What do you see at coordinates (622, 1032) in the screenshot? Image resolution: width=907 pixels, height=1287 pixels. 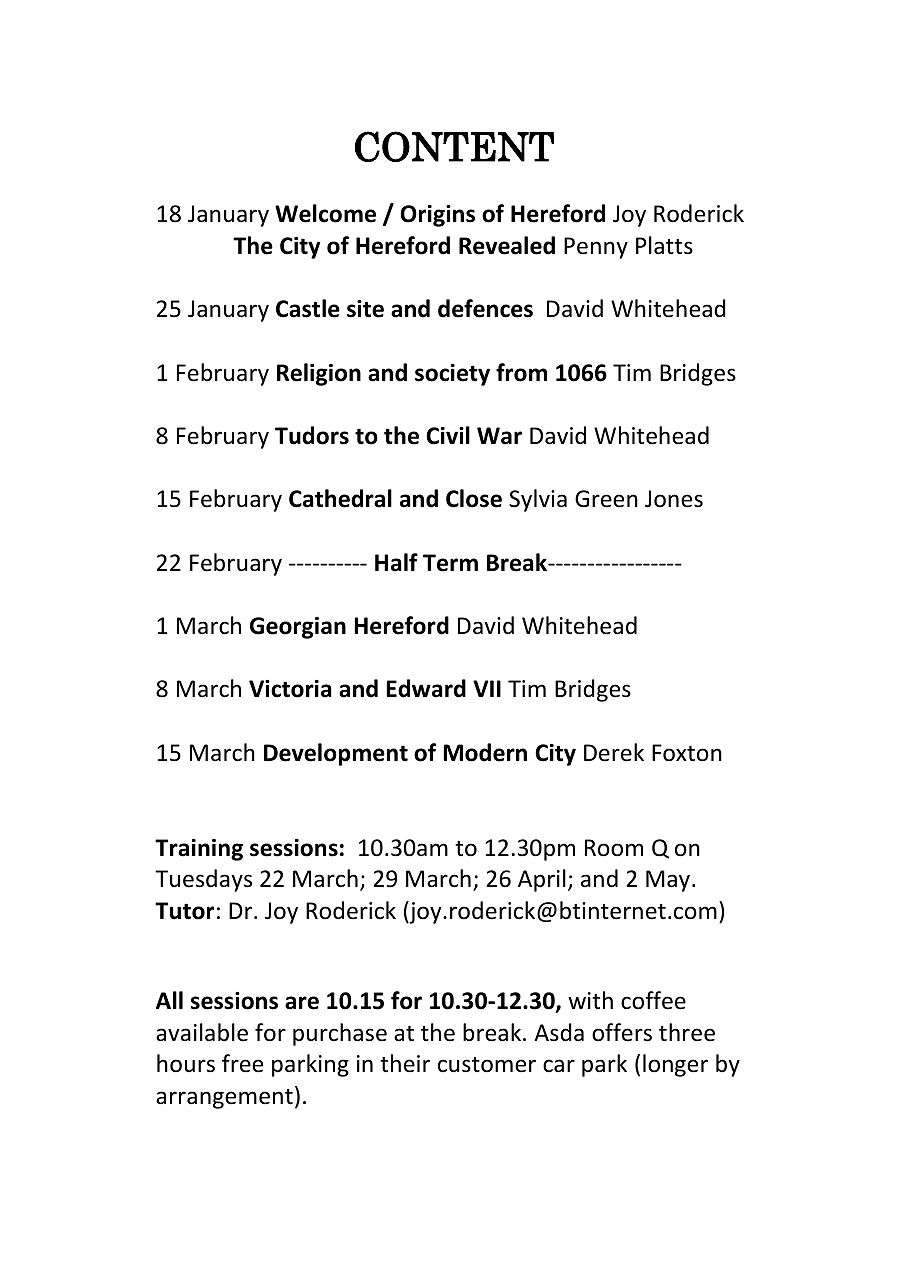 I see `offers` at bounding box center [622, 1032].
